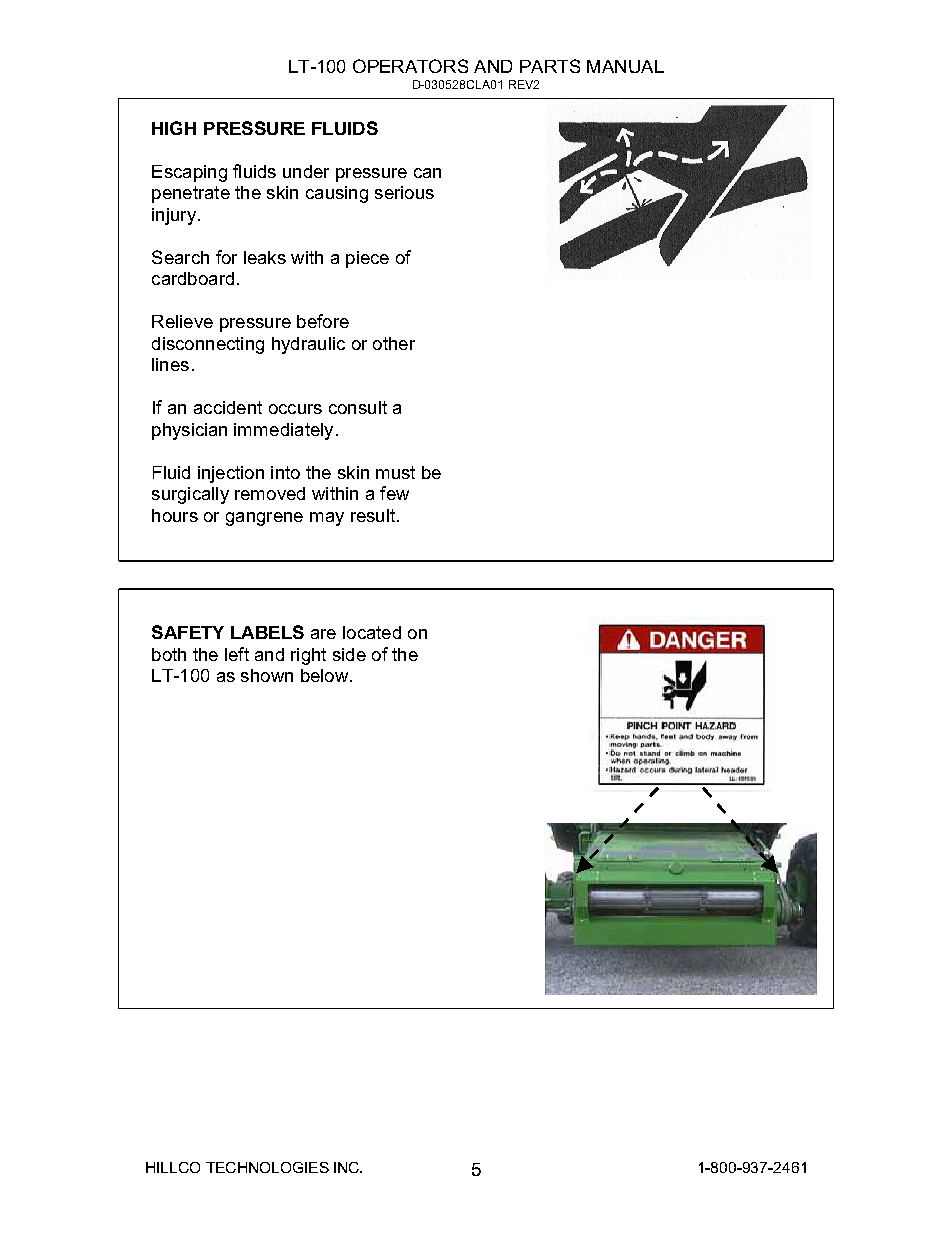  What do you see at coordinates (348, 1167) in the image?
I see `INC` at bounding box center [348, 1167].
